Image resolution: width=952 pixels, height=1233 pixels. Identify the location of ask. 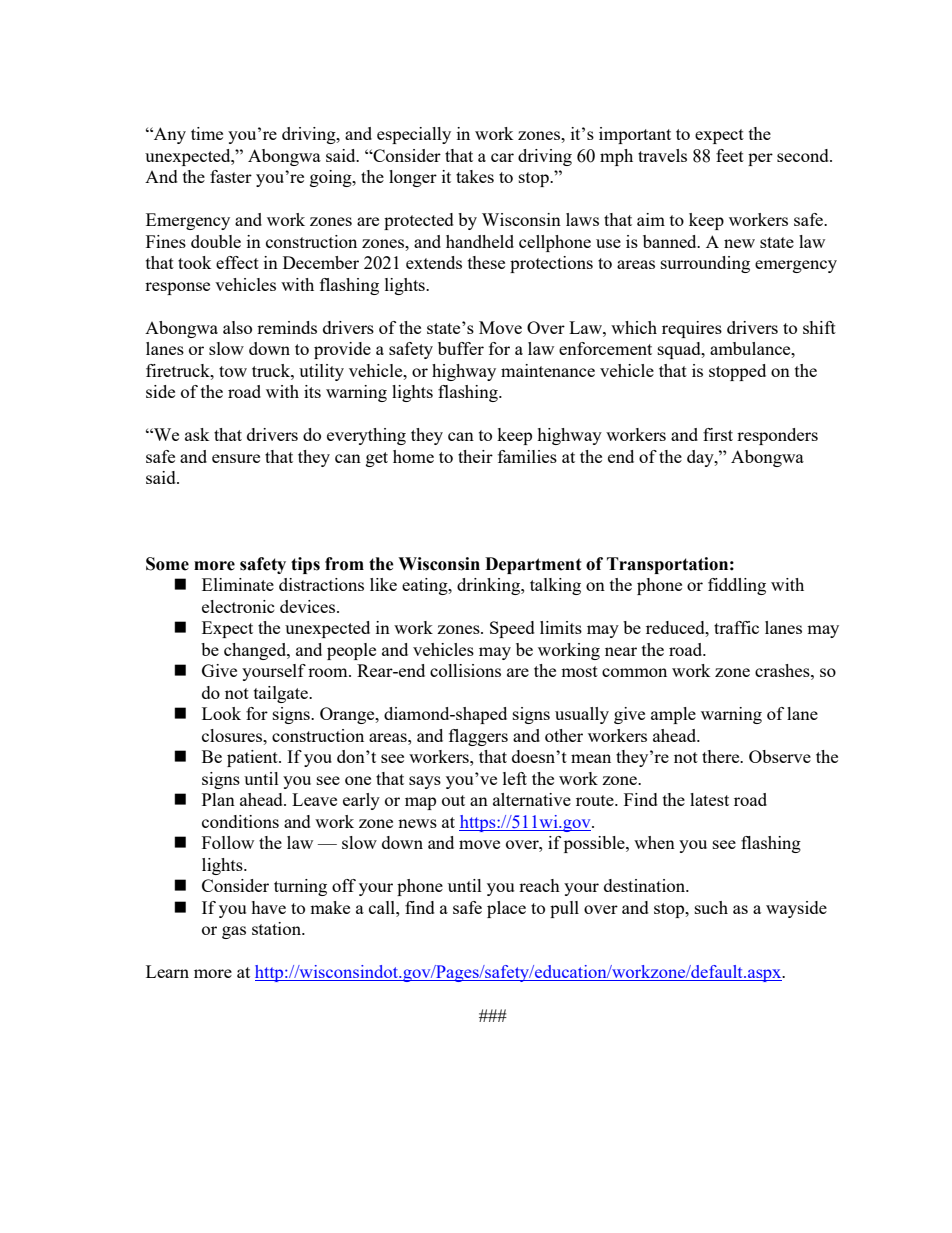
(197, 434).
